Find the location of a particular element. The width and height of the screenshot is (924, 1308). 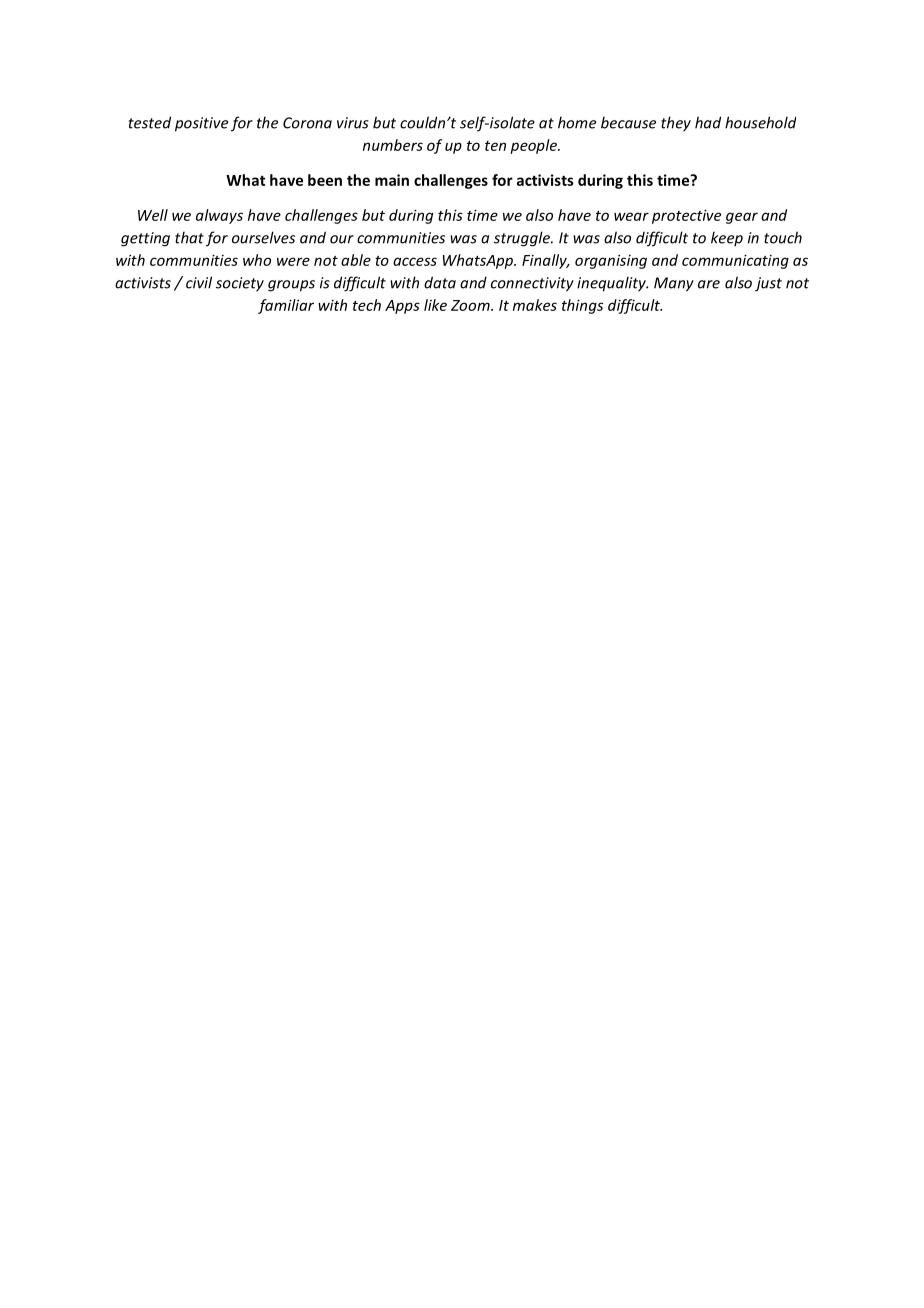

who is located at coordinates (257, 260).
